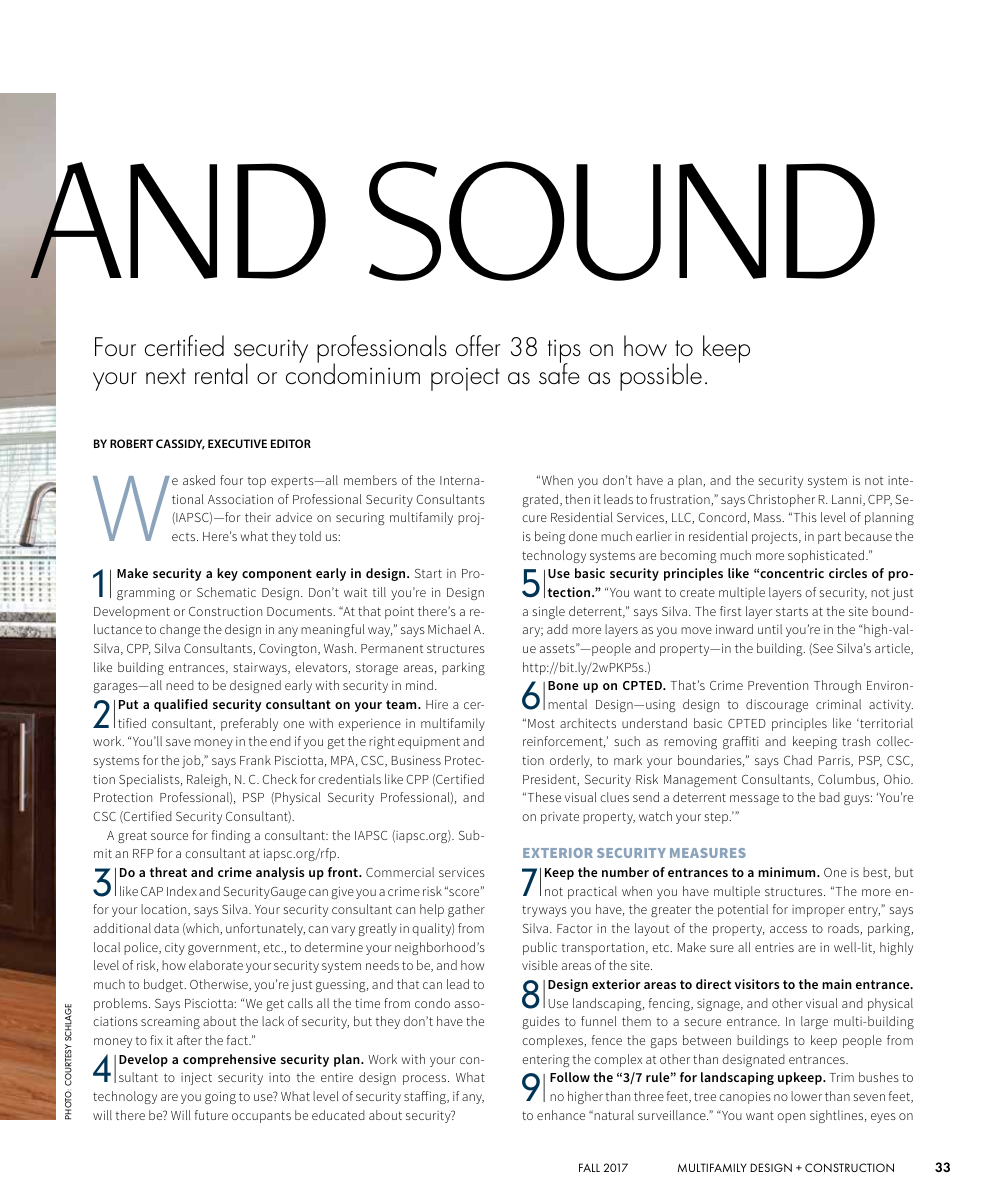  I want to click on SOUND, so click(622, 221).
